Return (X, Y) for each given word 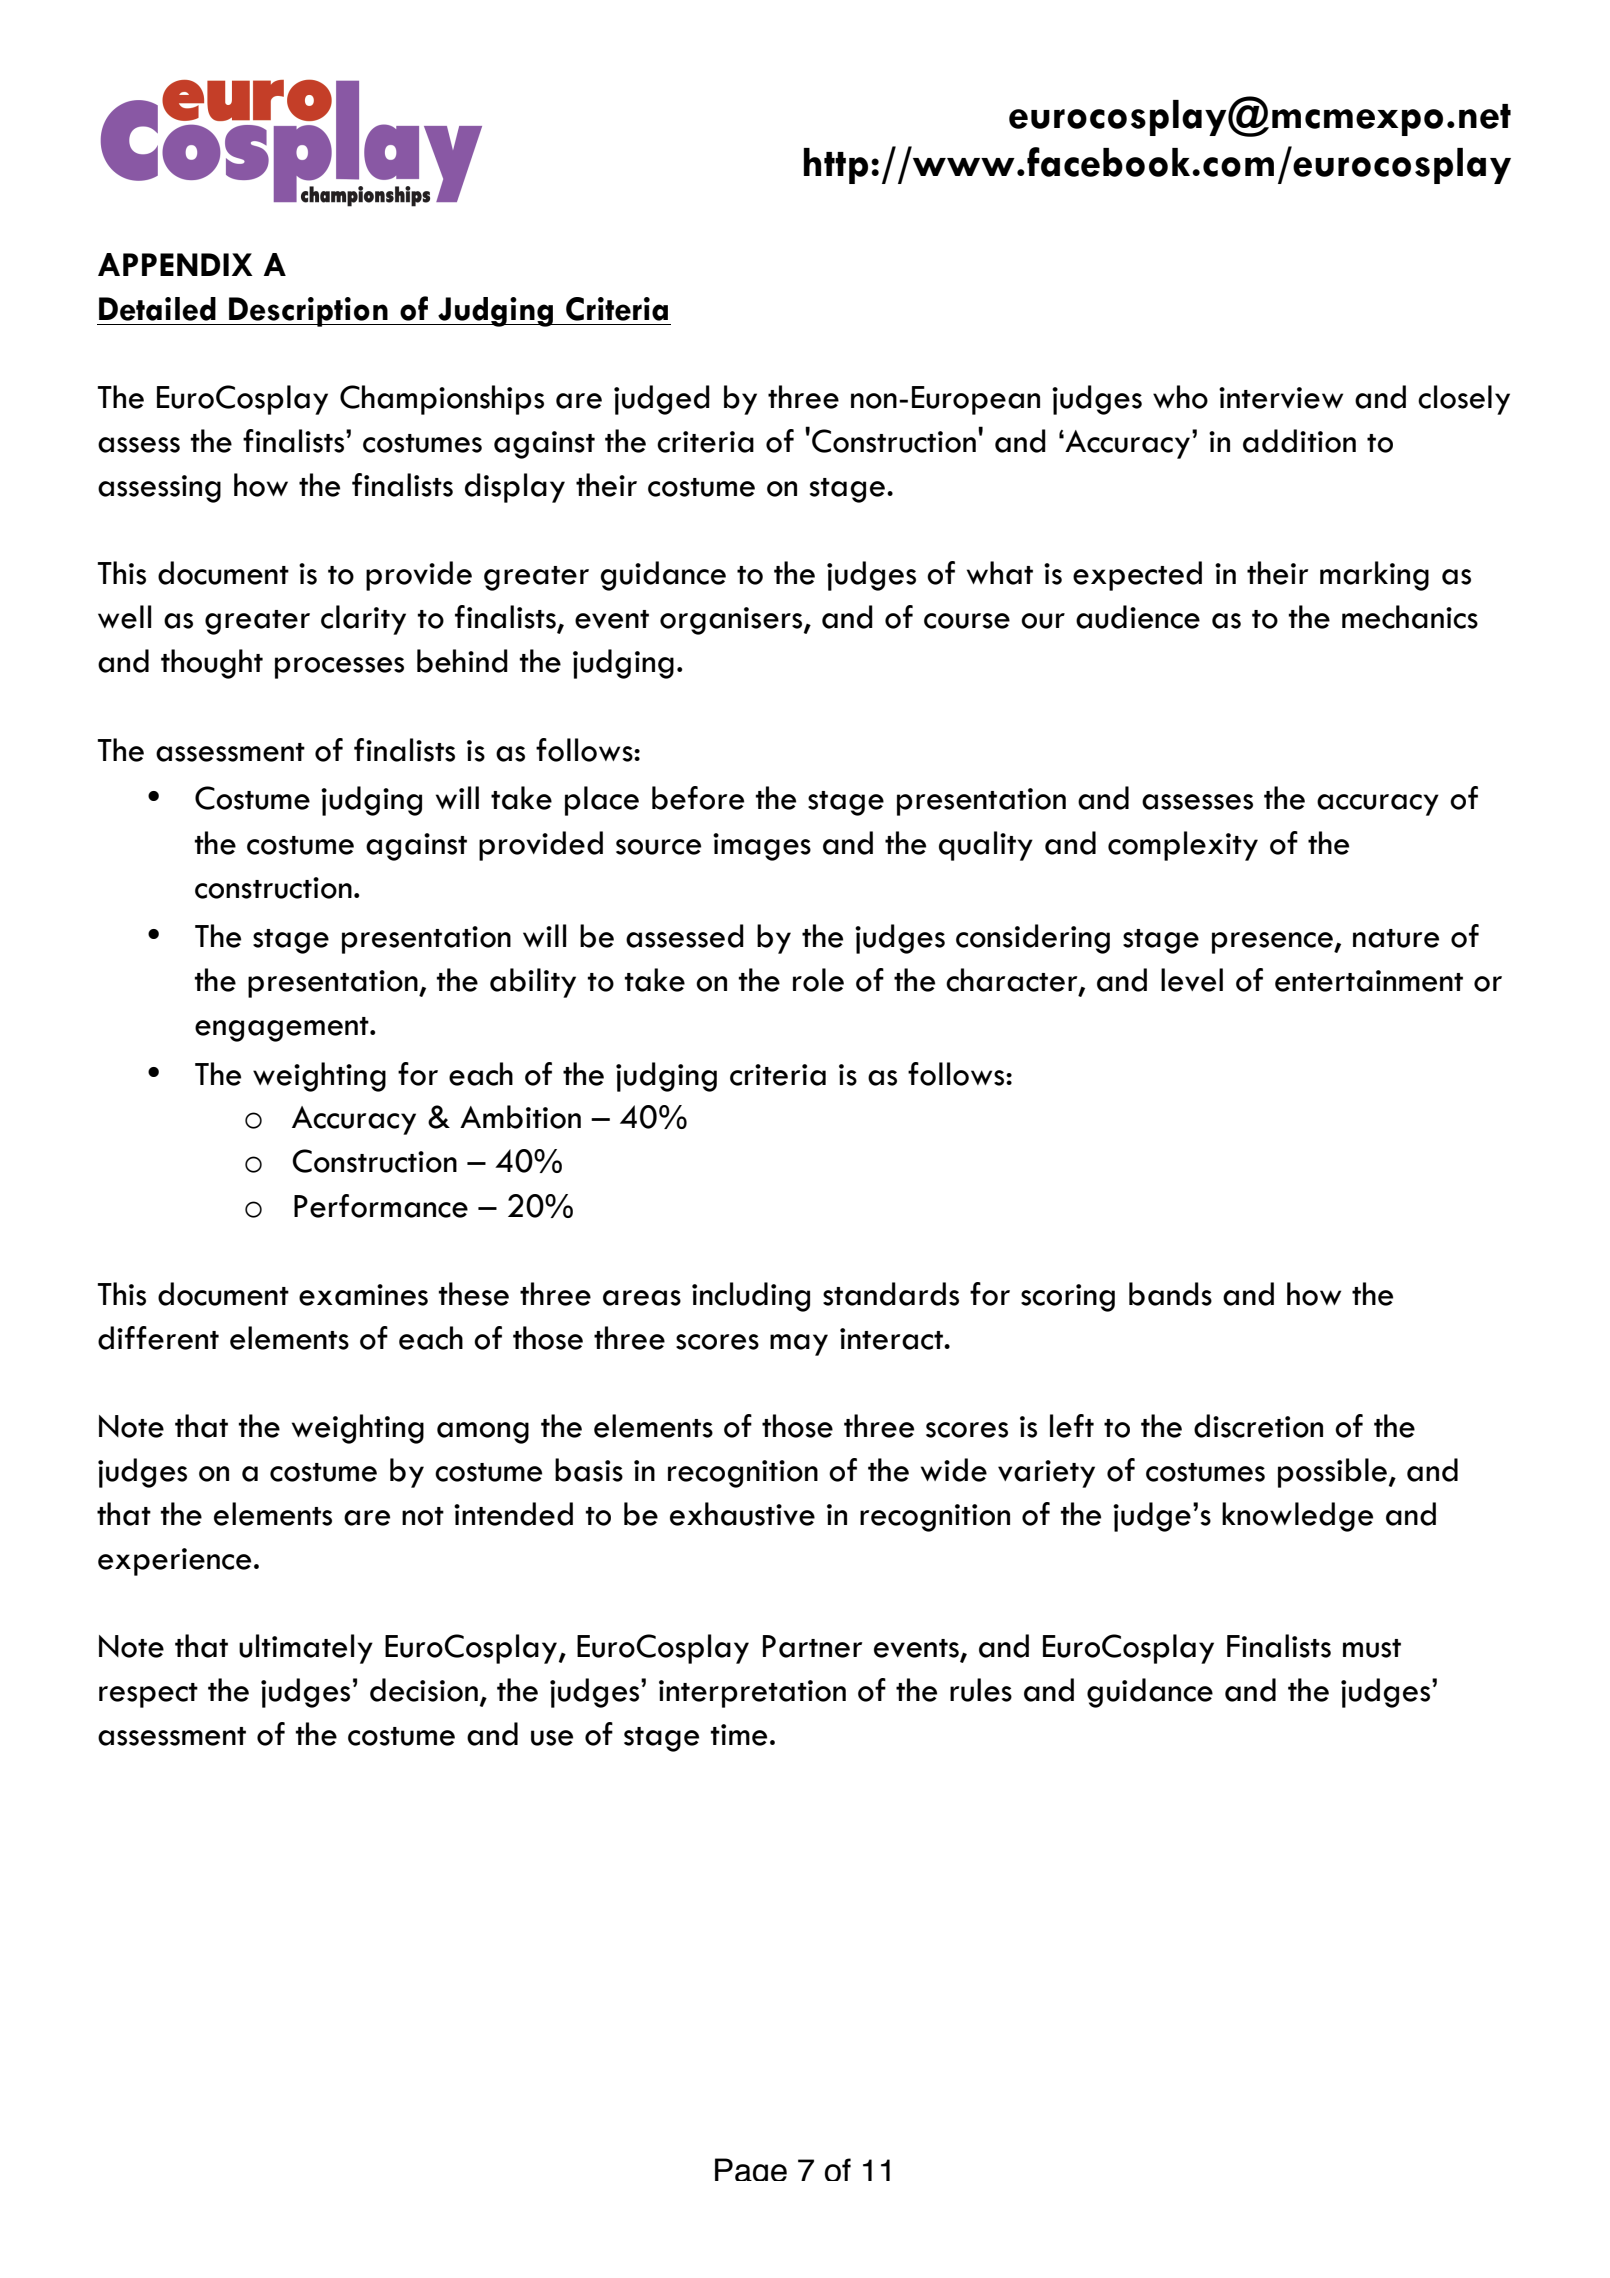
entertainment (1369, 981)
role (818, 980)
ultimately (306, 1649)
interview (1281, 398)
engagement (283, 1029)
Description (308, 312)
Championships (442, 400)
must (1372, 1648)
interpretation (752, 1694)
